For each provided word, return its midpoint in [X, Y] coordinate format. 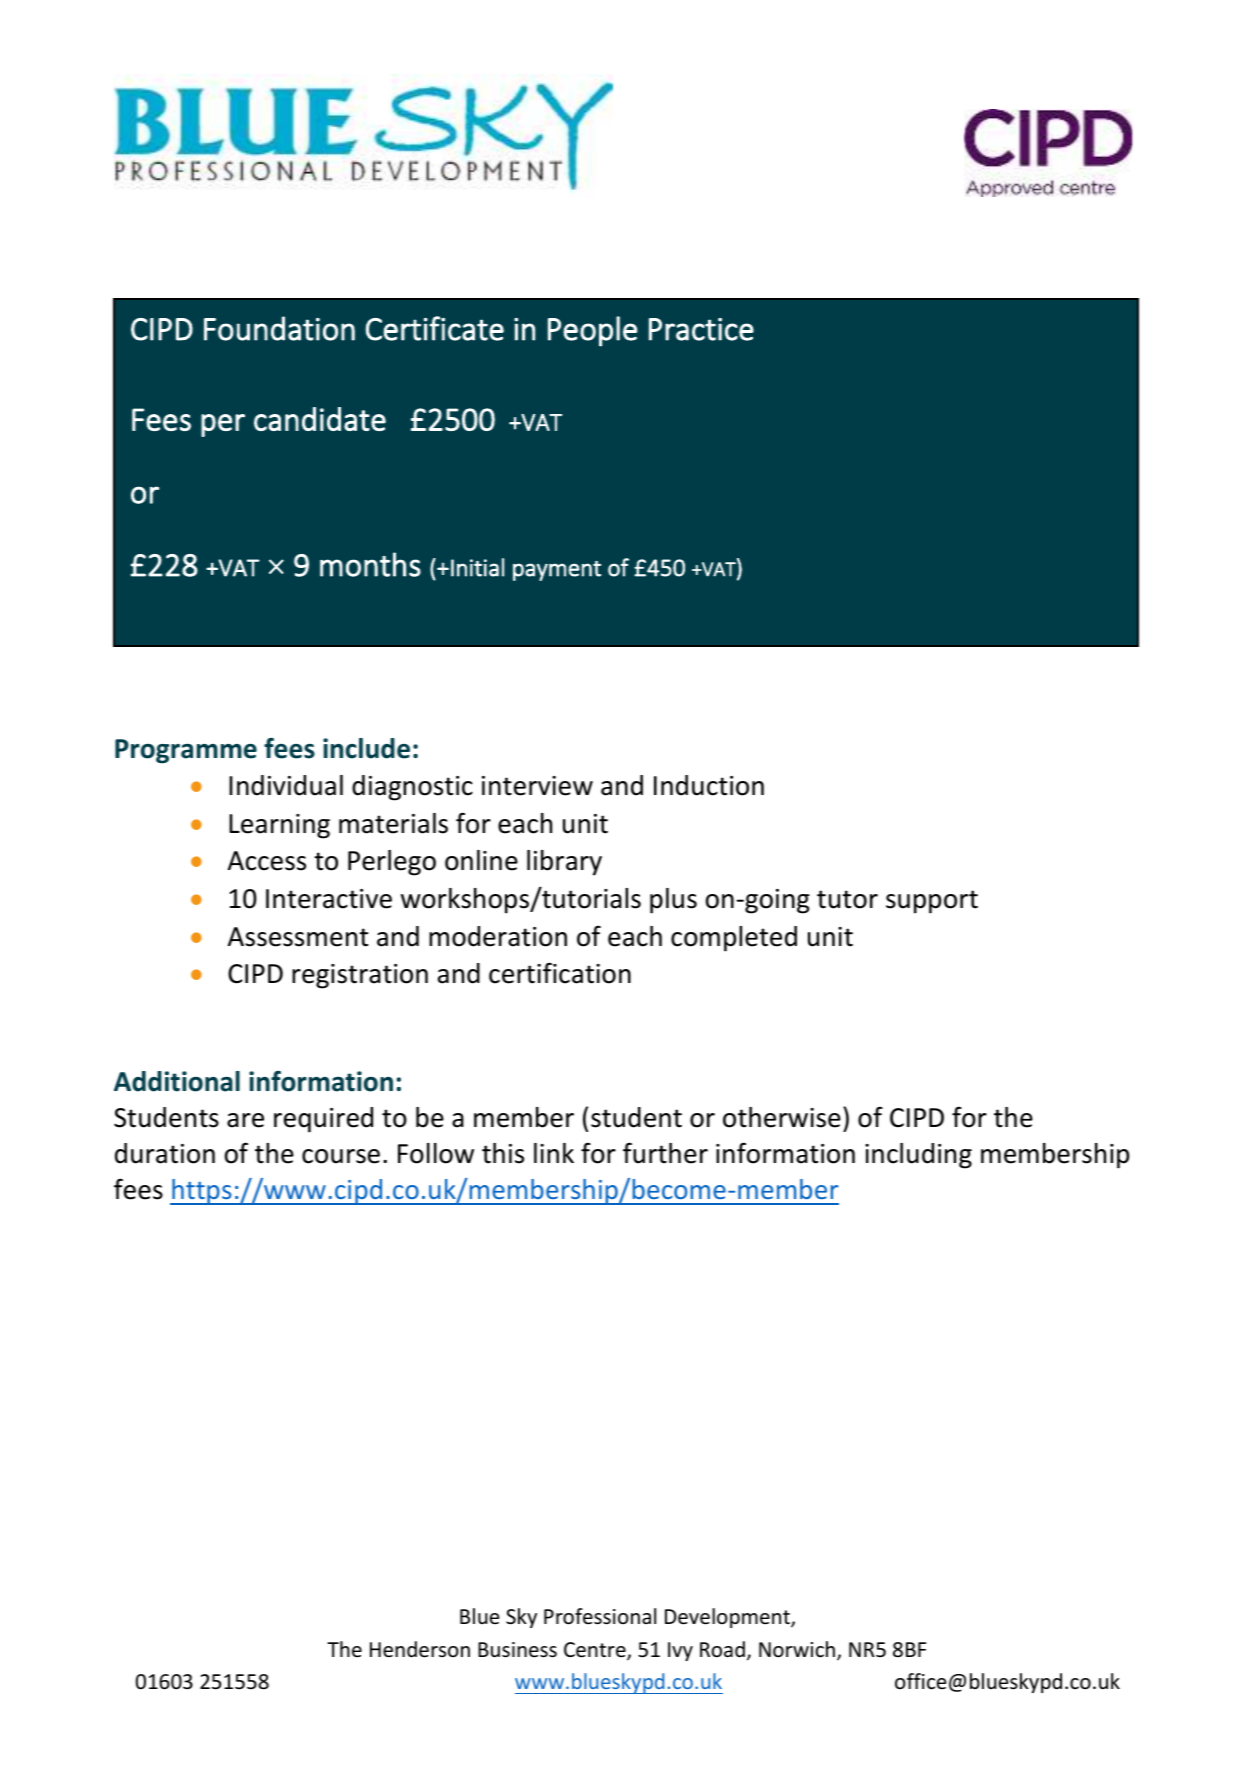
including [918, 1156]
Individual [286, 785]
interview [537, 786]
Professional [600, 1616]
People [592, 331]
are [245, 1120]
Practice [701, 329]
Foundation [279, 328]
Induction [709, 785]
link [554, 1153]
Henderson [420, 1649]
